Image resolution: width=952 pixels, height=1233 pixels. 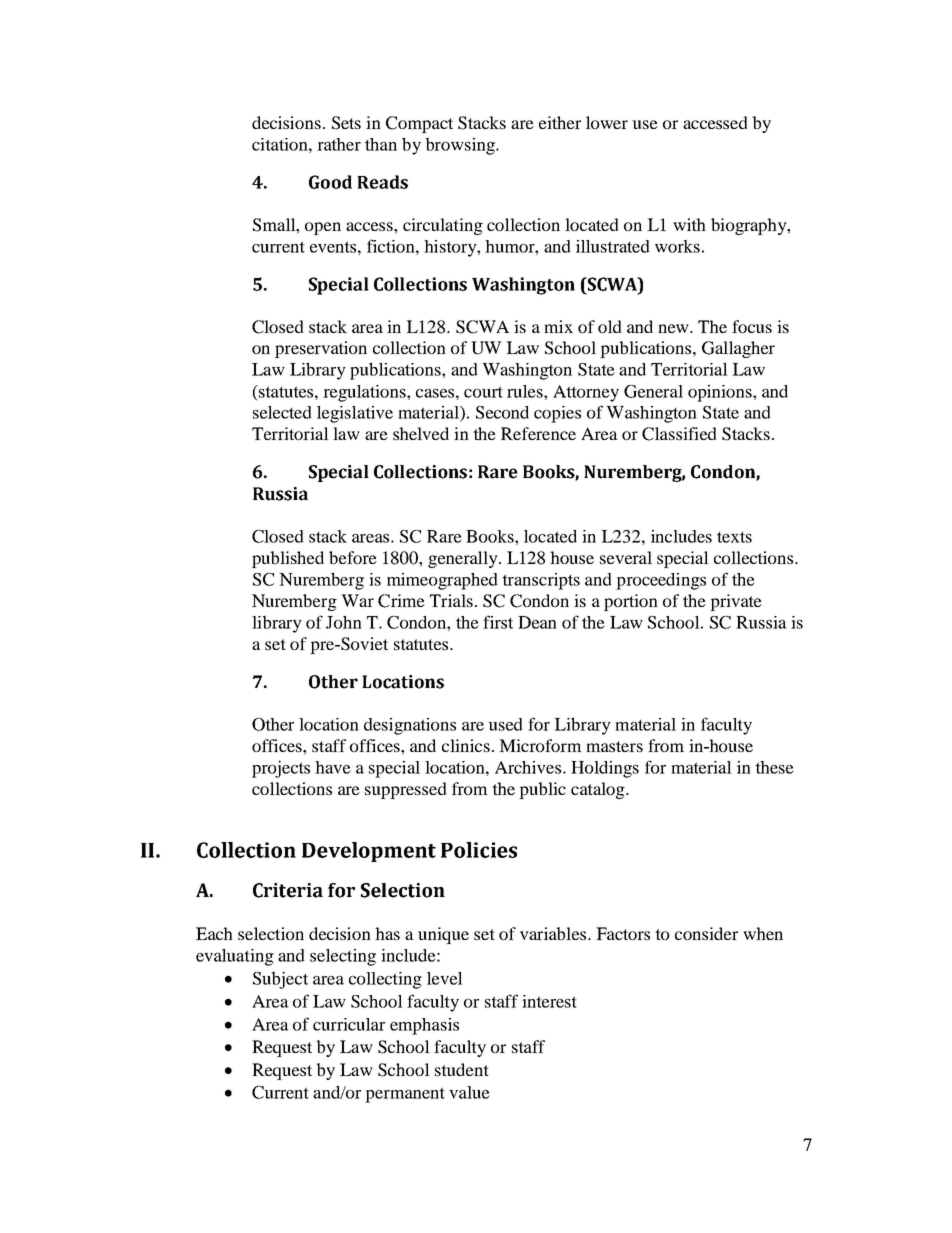 I want to click on clinics, so click(x=466, y=745).
